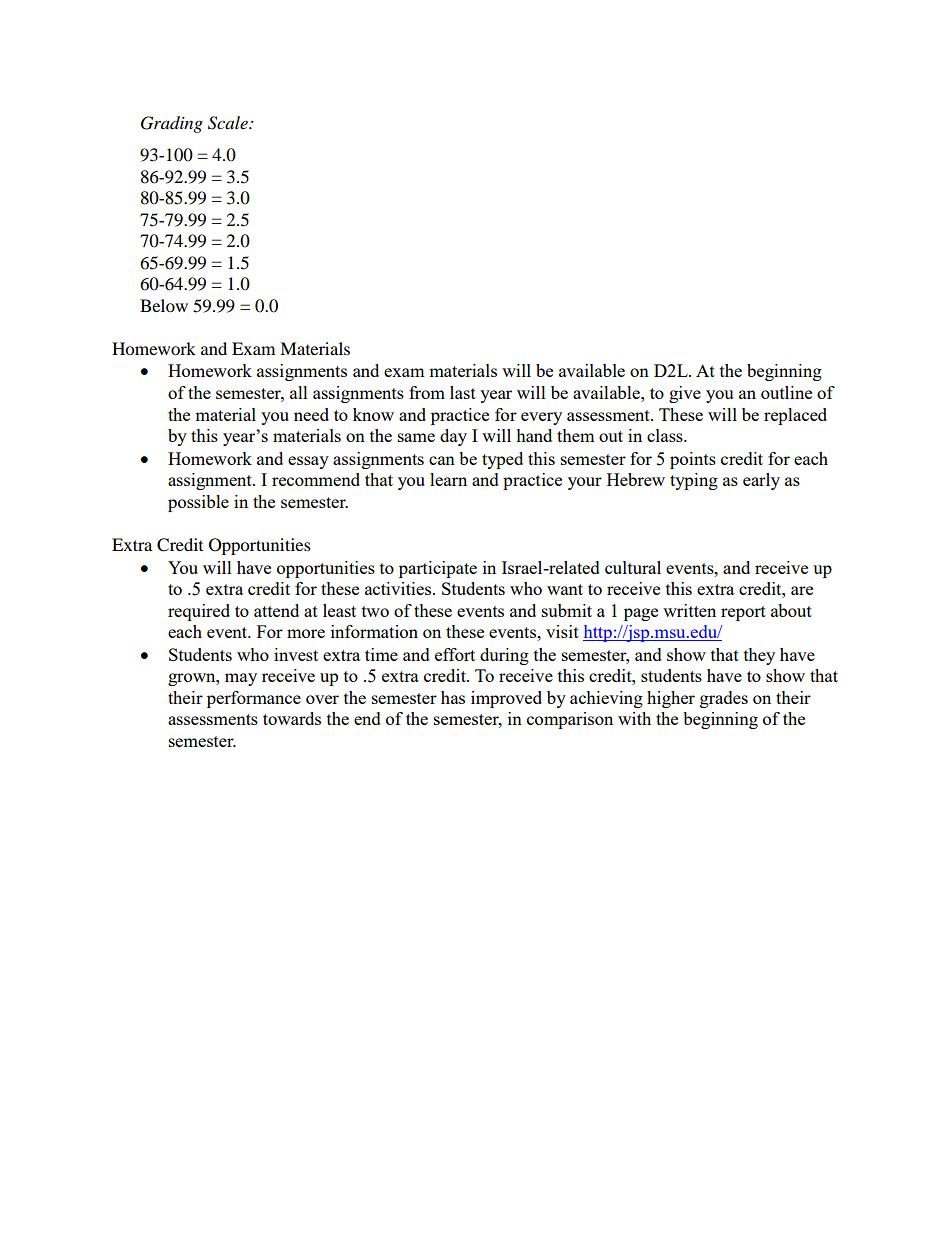 This screenshot has height=1233, width=952. Describe the element at coordinates (254, 699) in the screenshot. I see `performance` at that location.
